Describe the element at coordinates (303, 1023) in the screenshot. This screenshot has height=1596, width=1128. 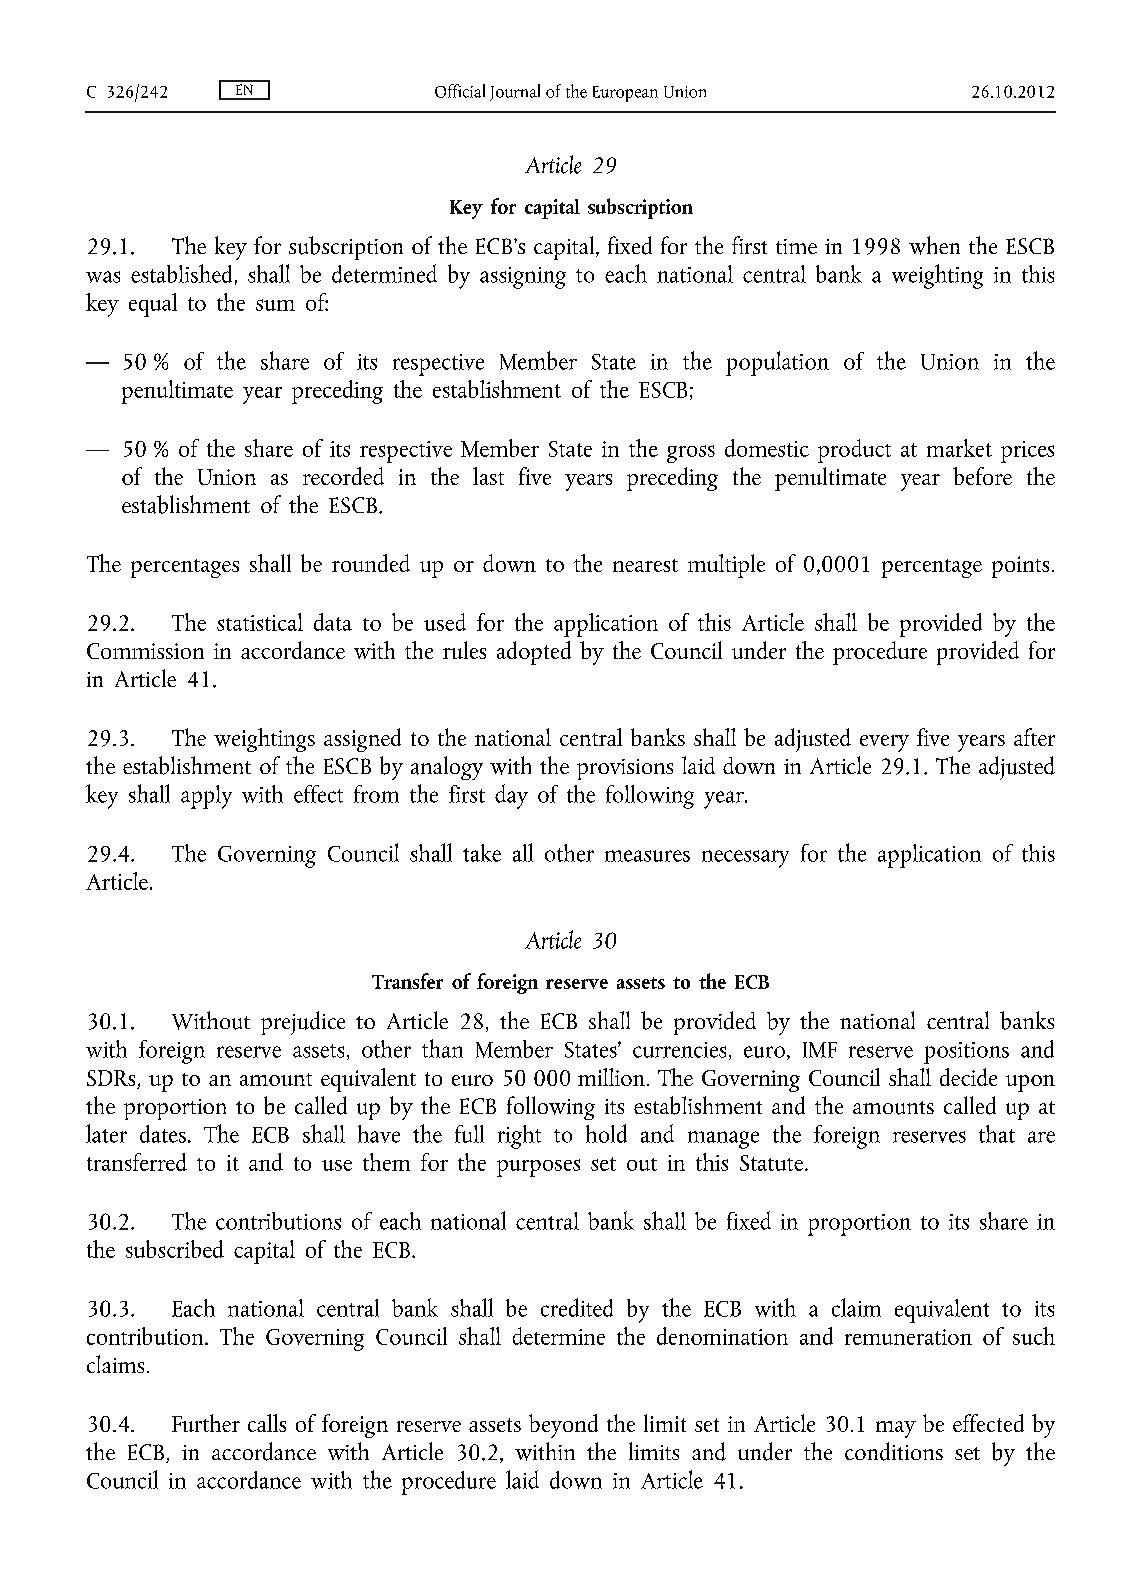
I see `prejudice` at that location.
